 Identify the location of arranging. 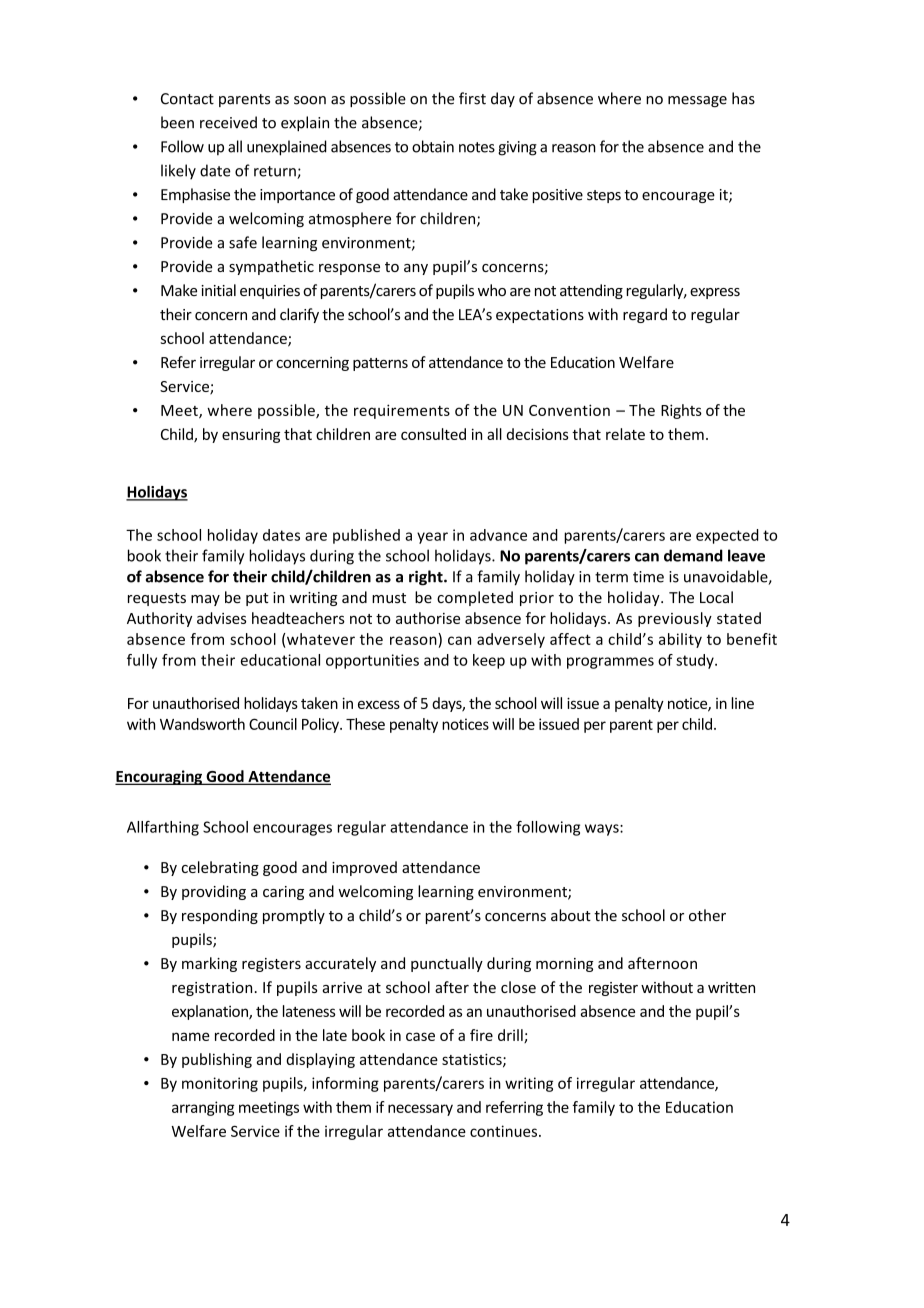
(203, 1108).
